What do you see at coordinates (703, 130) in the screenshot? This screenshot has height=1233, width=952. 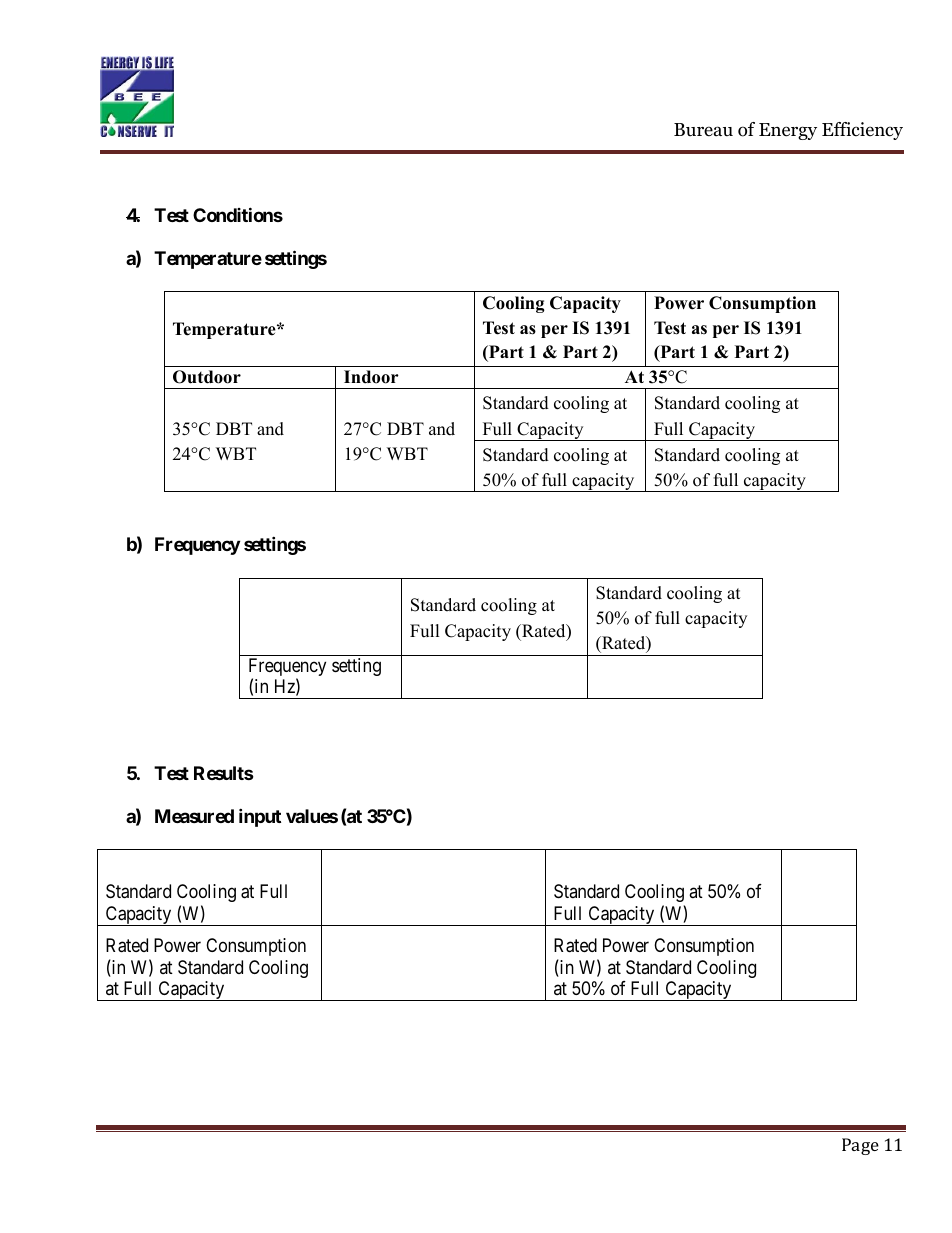 I see `Bureau` at bounding box center [703, 130].
